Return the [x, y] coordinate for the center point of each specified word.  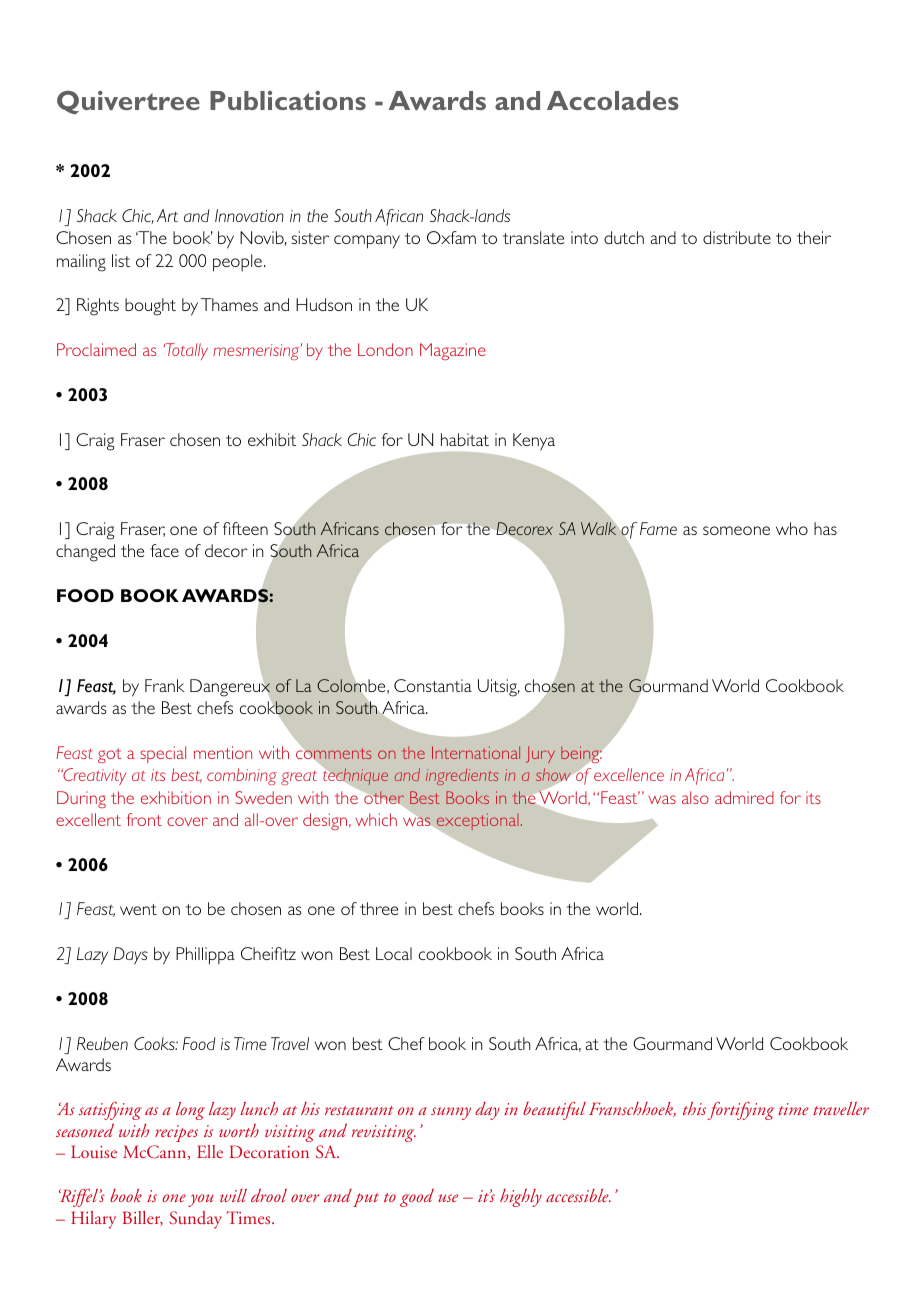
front [144, 819]
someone [736, 530]
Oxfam [451, 237]
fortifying [741, 1111]
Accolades [613, 100]
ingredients [462, 777]
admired [744, 797]
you [201, 1200]
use [448, 1198]
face [164, 550]
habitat [465, 439]
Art [167, 215]
